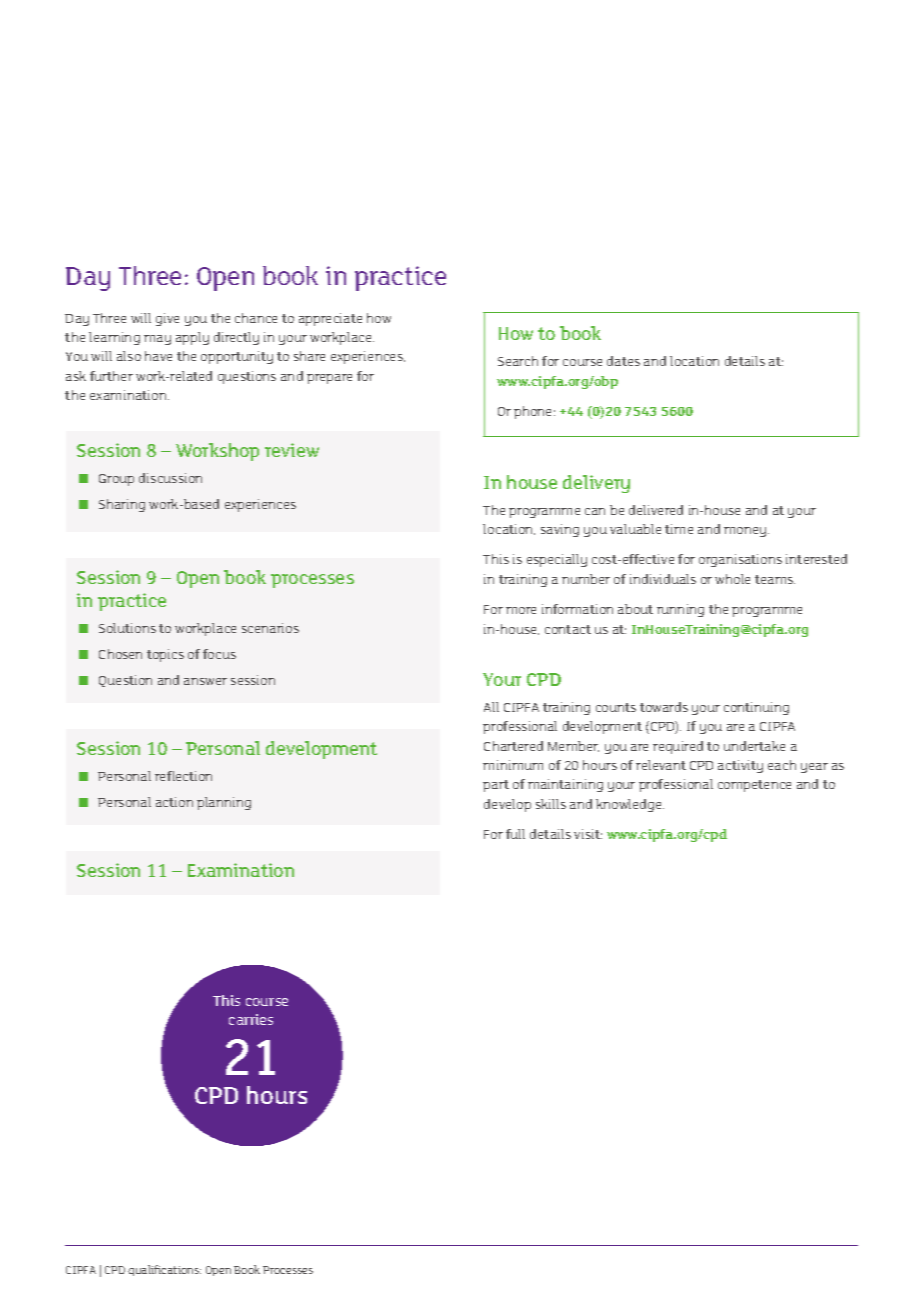 The width and height of the document is (924, 1308). I want to click on may, so click(157, 340).
